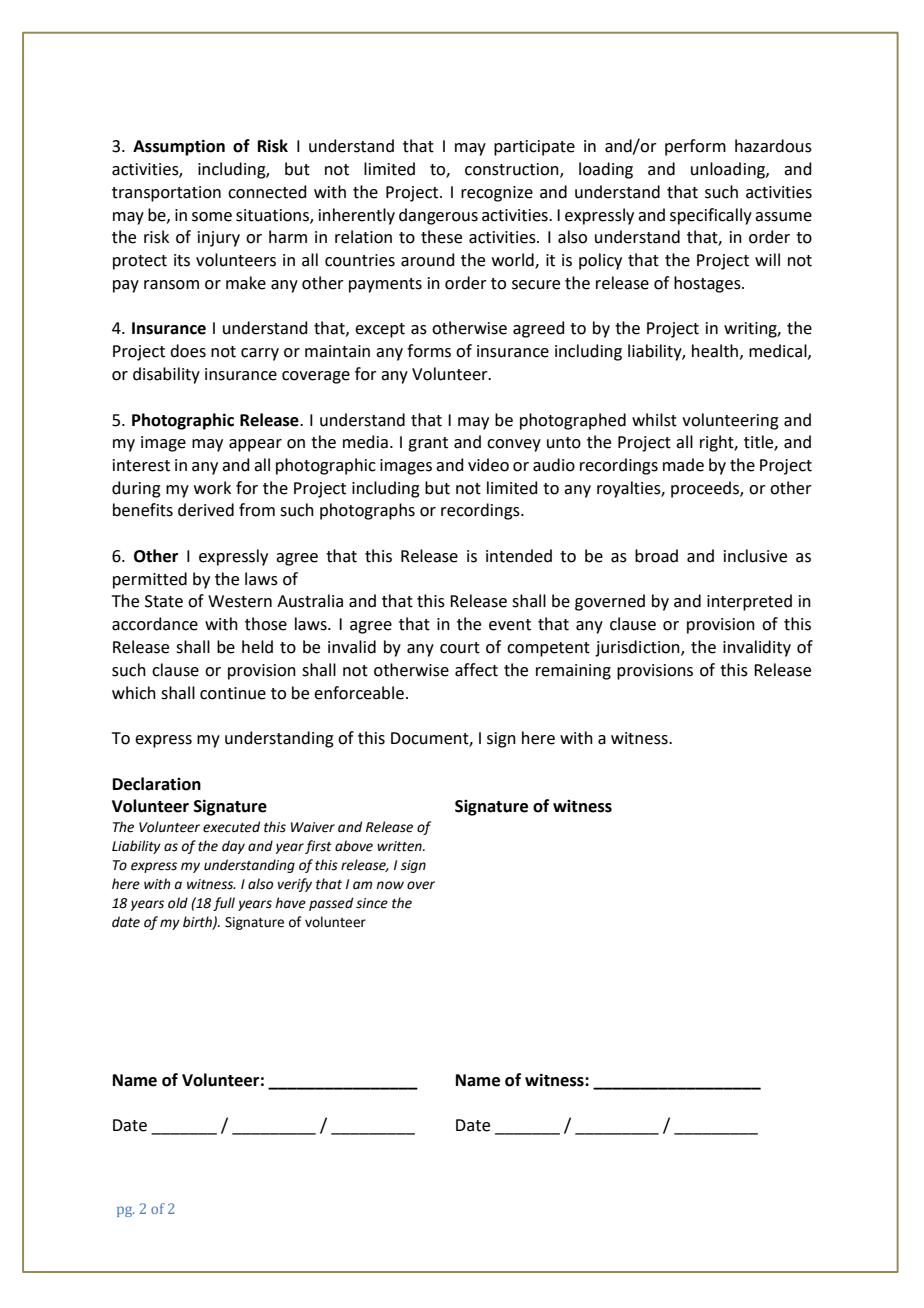  Describe the element at coordinates (695, 147) in the document. I see `perform` at that location.
